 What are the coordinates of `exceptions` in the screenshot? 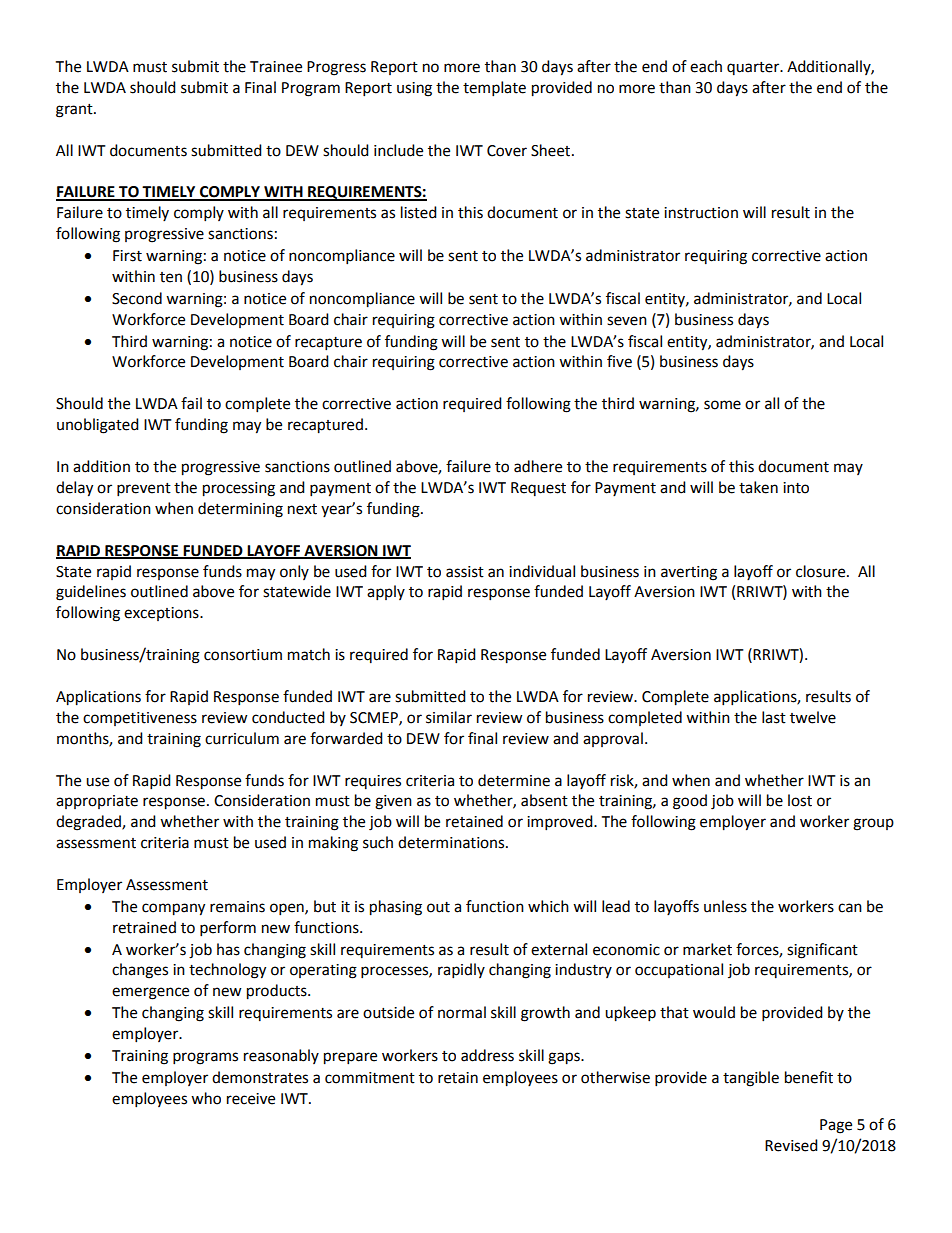 It's located at (162, 614).
